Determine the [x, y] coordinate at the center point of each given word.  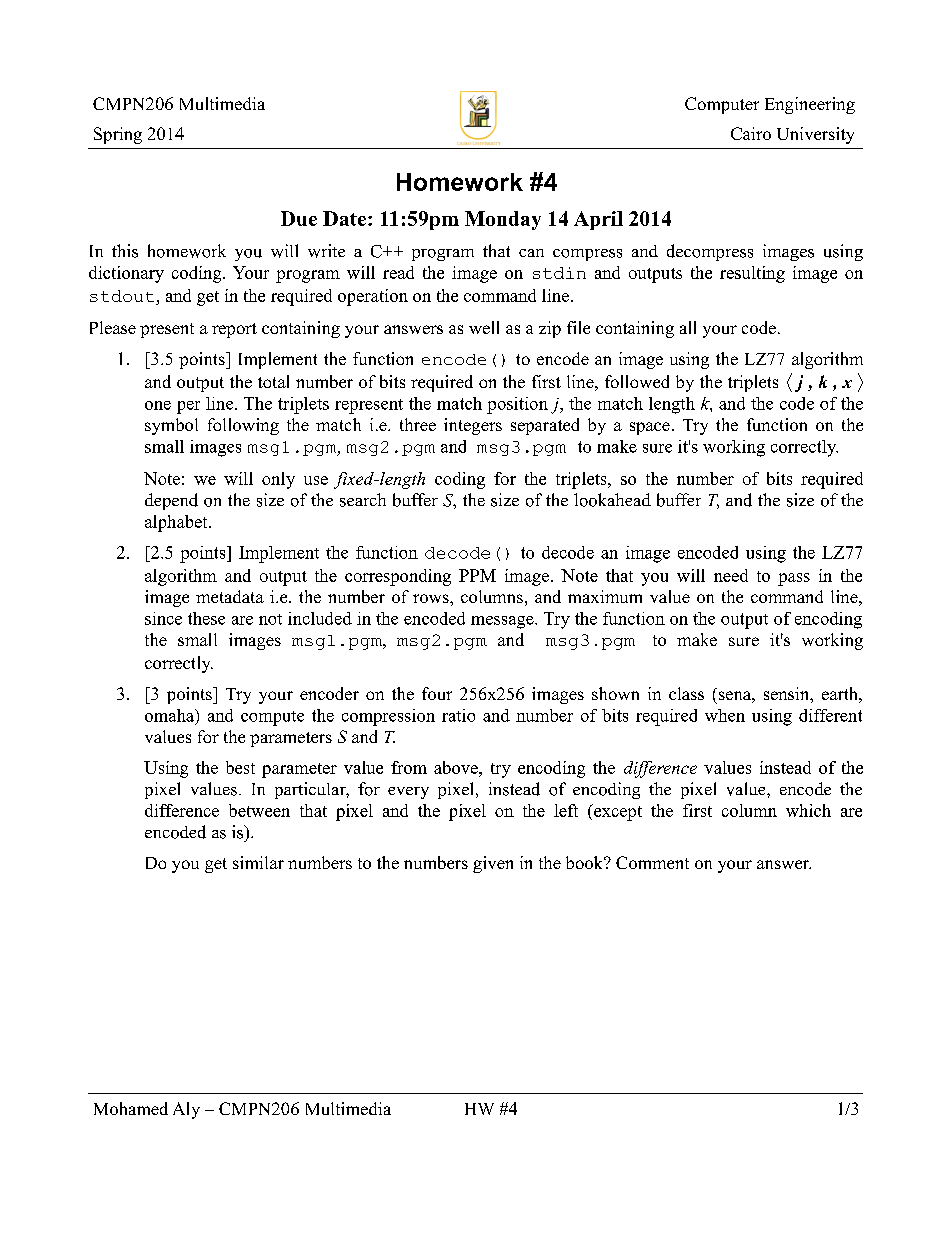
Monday [503, 220]
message [503, 622]
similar [258, 862]
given [493, 864]
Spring [118, 135]
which [808, 810]
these [206, 618]
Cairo [751, 133]
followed [637, 381]
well [484, 327]
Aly [186, 1110]
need [731, 575]
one [158, 405]
